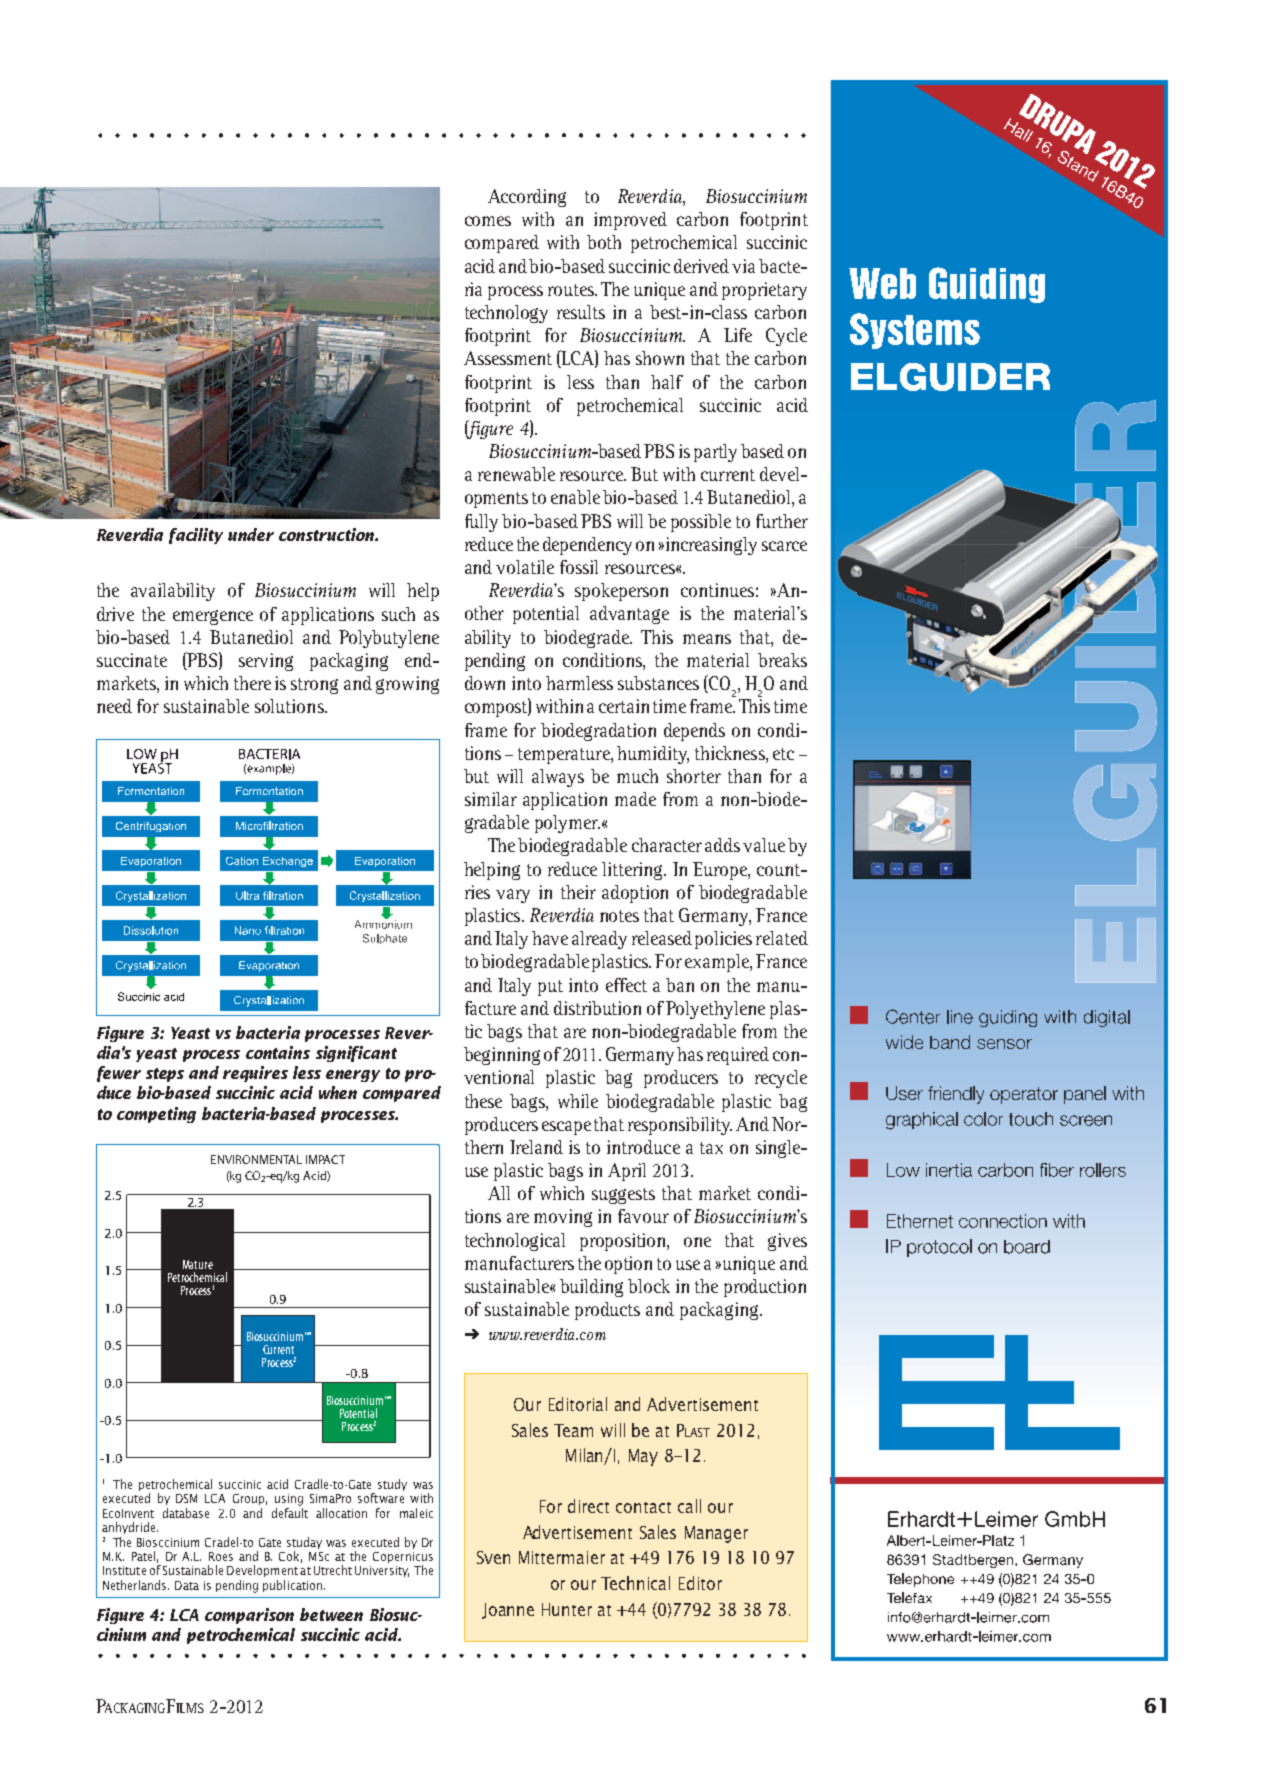  Describe the element at coordinates (483, 1101) in the screenshot. I see `these` at that location.
